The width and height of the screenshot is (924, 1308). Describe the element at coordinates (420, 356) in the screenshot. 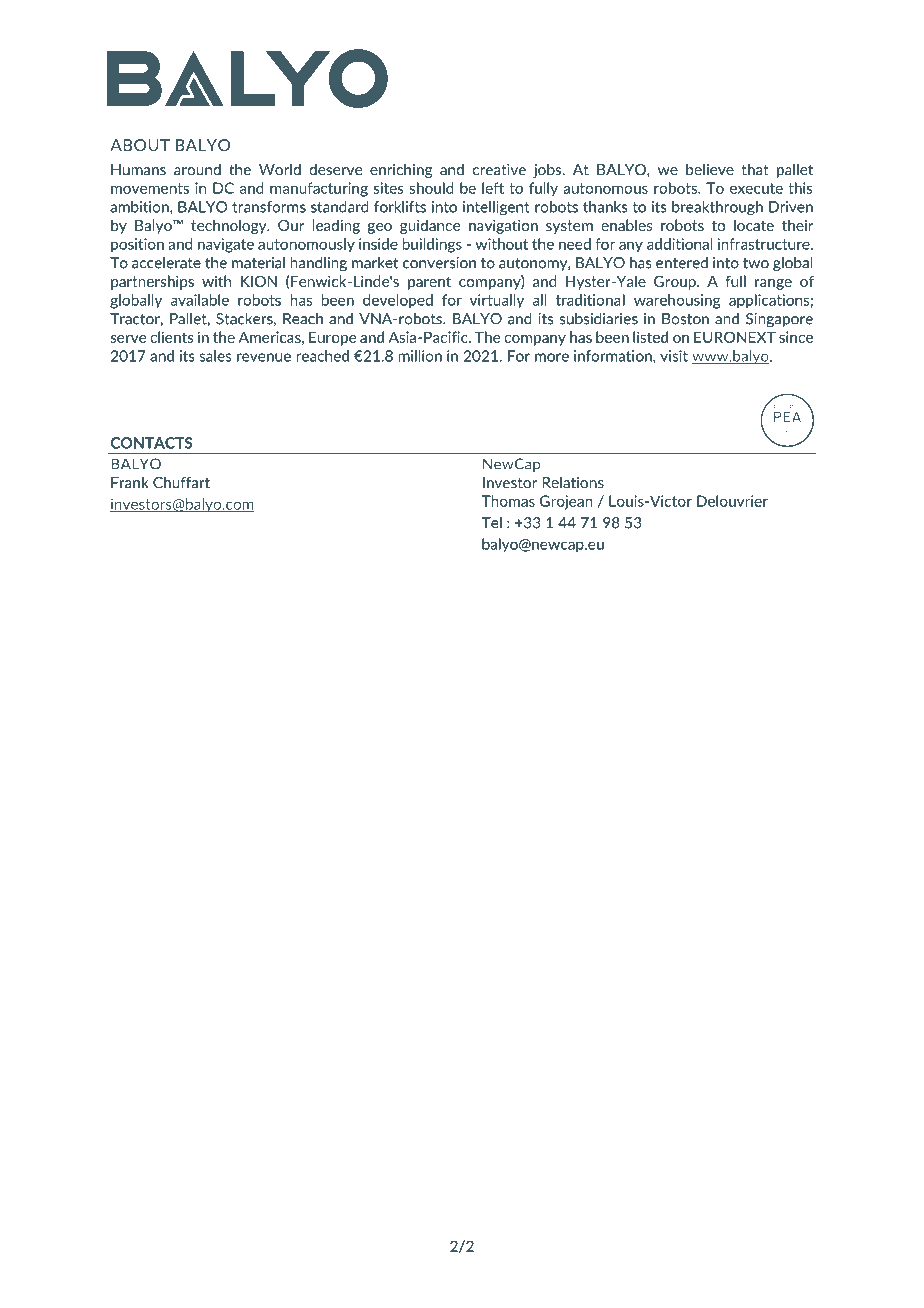

I see `million` at that location.
